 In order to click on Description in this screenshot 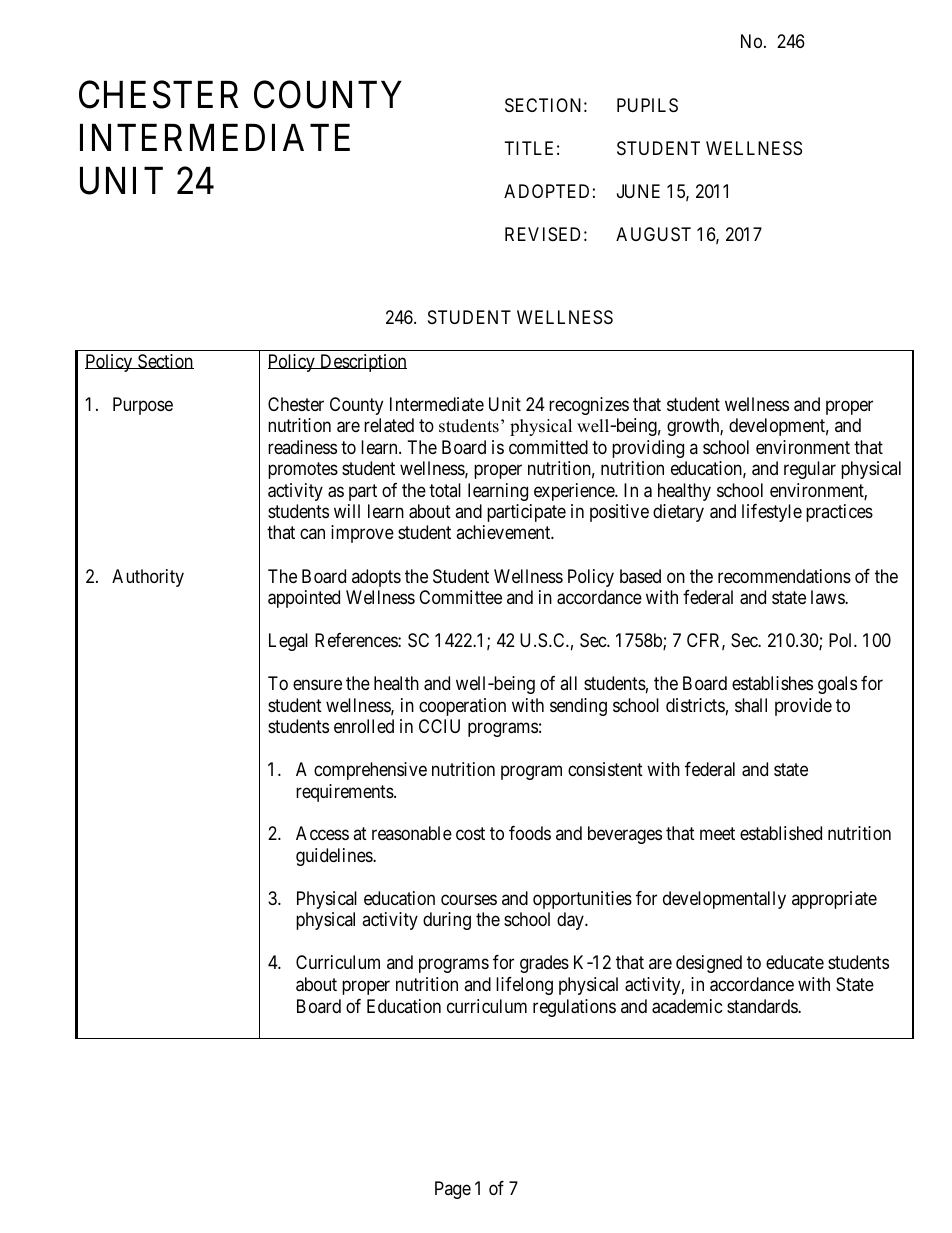, I will do `click(362, 363)`.
